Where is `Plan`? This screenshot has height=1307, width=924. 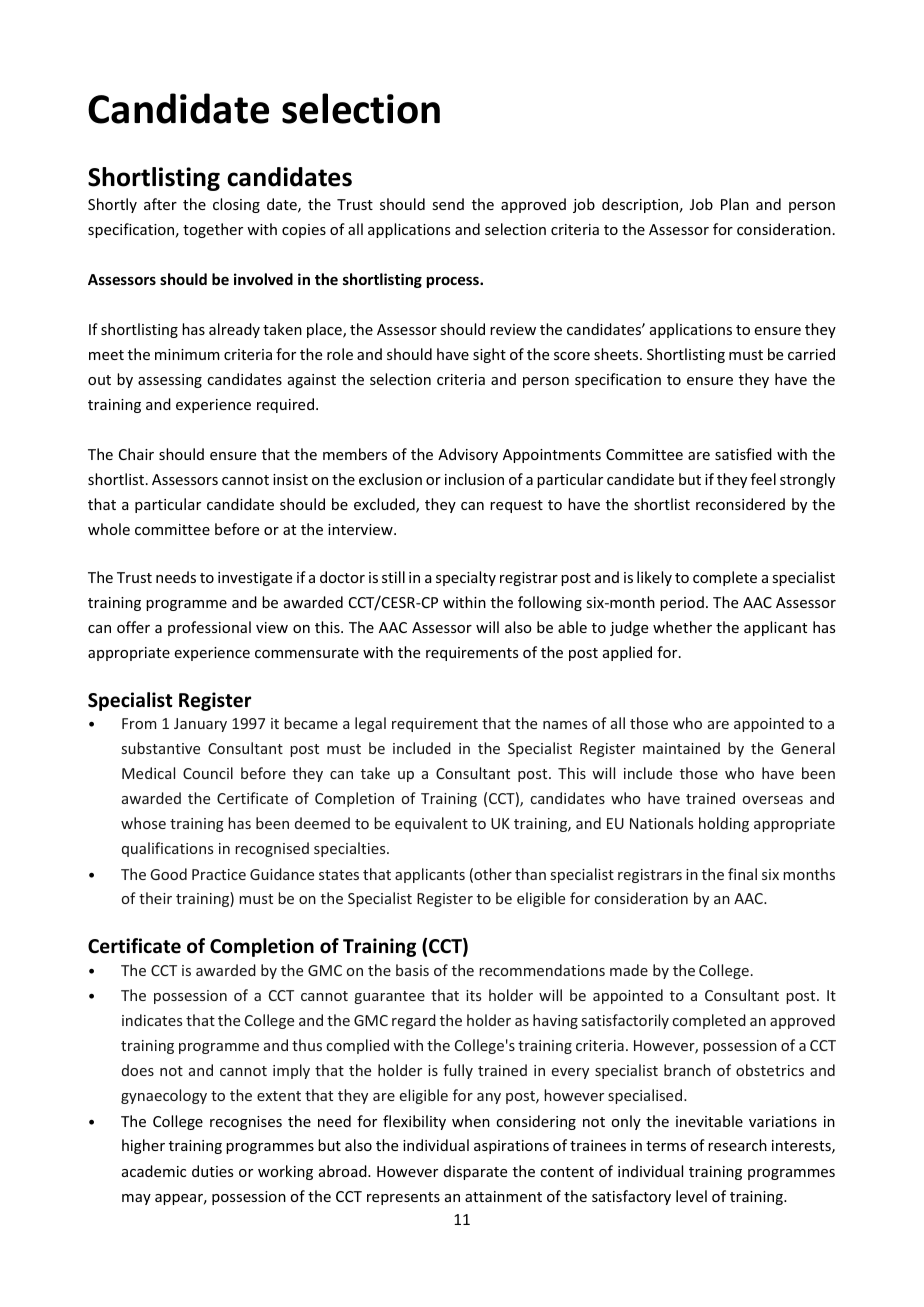 Plan is located at coordinates (735, 204).
